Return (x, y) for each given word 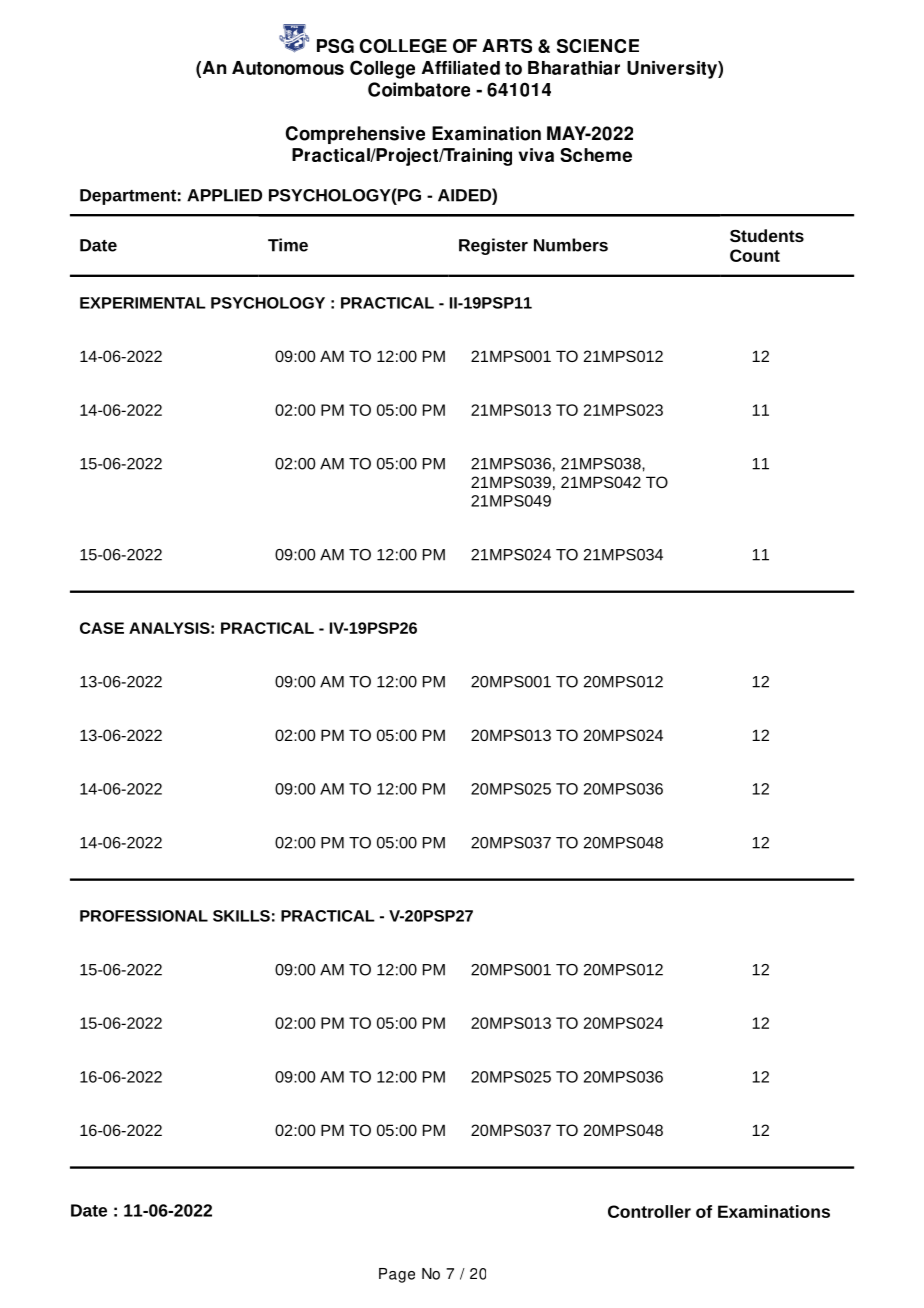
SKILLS (241, 916)
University (673, 70)
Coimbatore (419, 89)
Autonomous (288, 68)
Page (397, 1275)
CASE (102, 628)
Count (755, 255)
